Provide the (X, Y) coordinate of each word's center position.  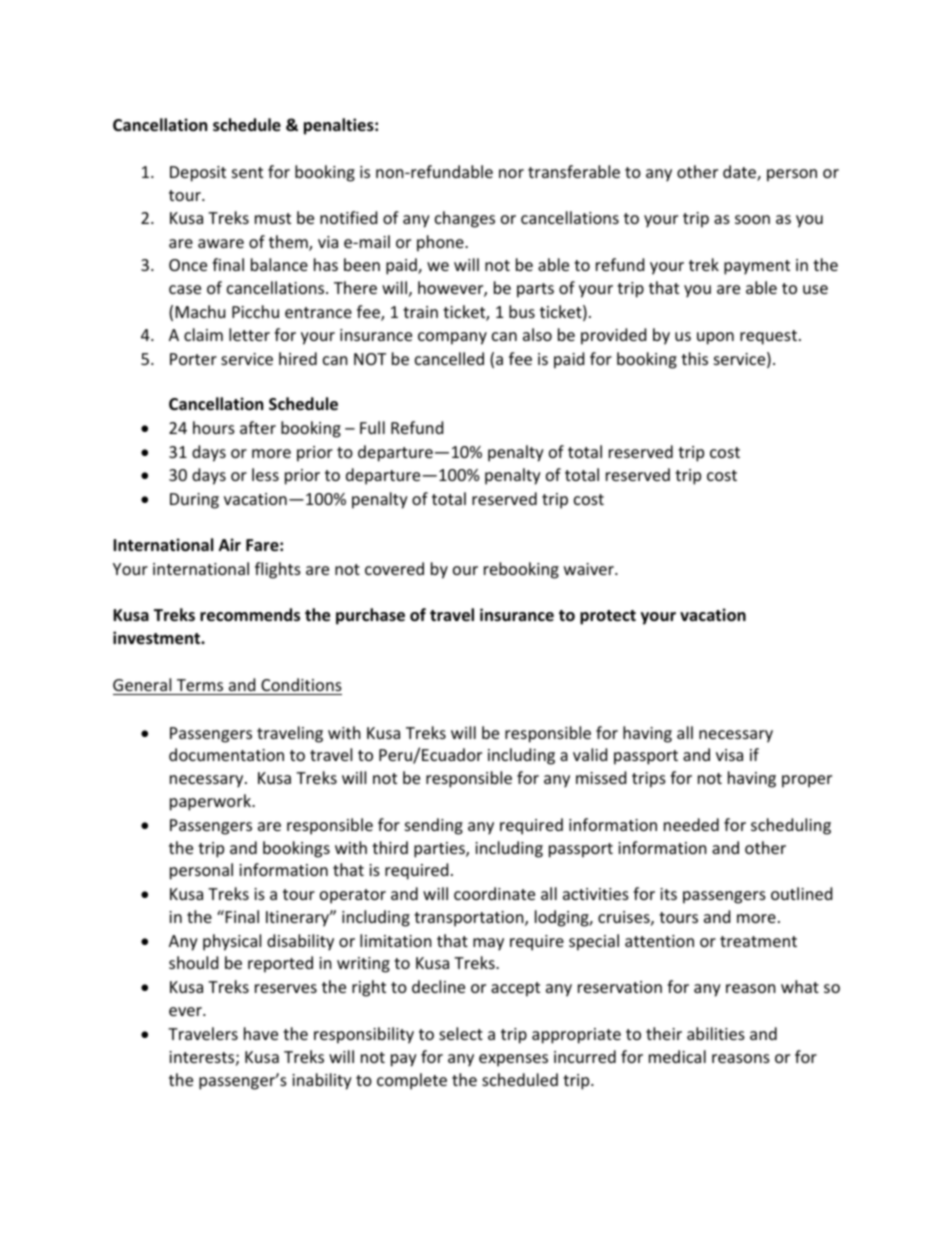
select (461, 1033)
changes (465, 219)
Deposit (198, 174)
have (261, 1033)
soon (752, 219)
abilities (716, 1033)
